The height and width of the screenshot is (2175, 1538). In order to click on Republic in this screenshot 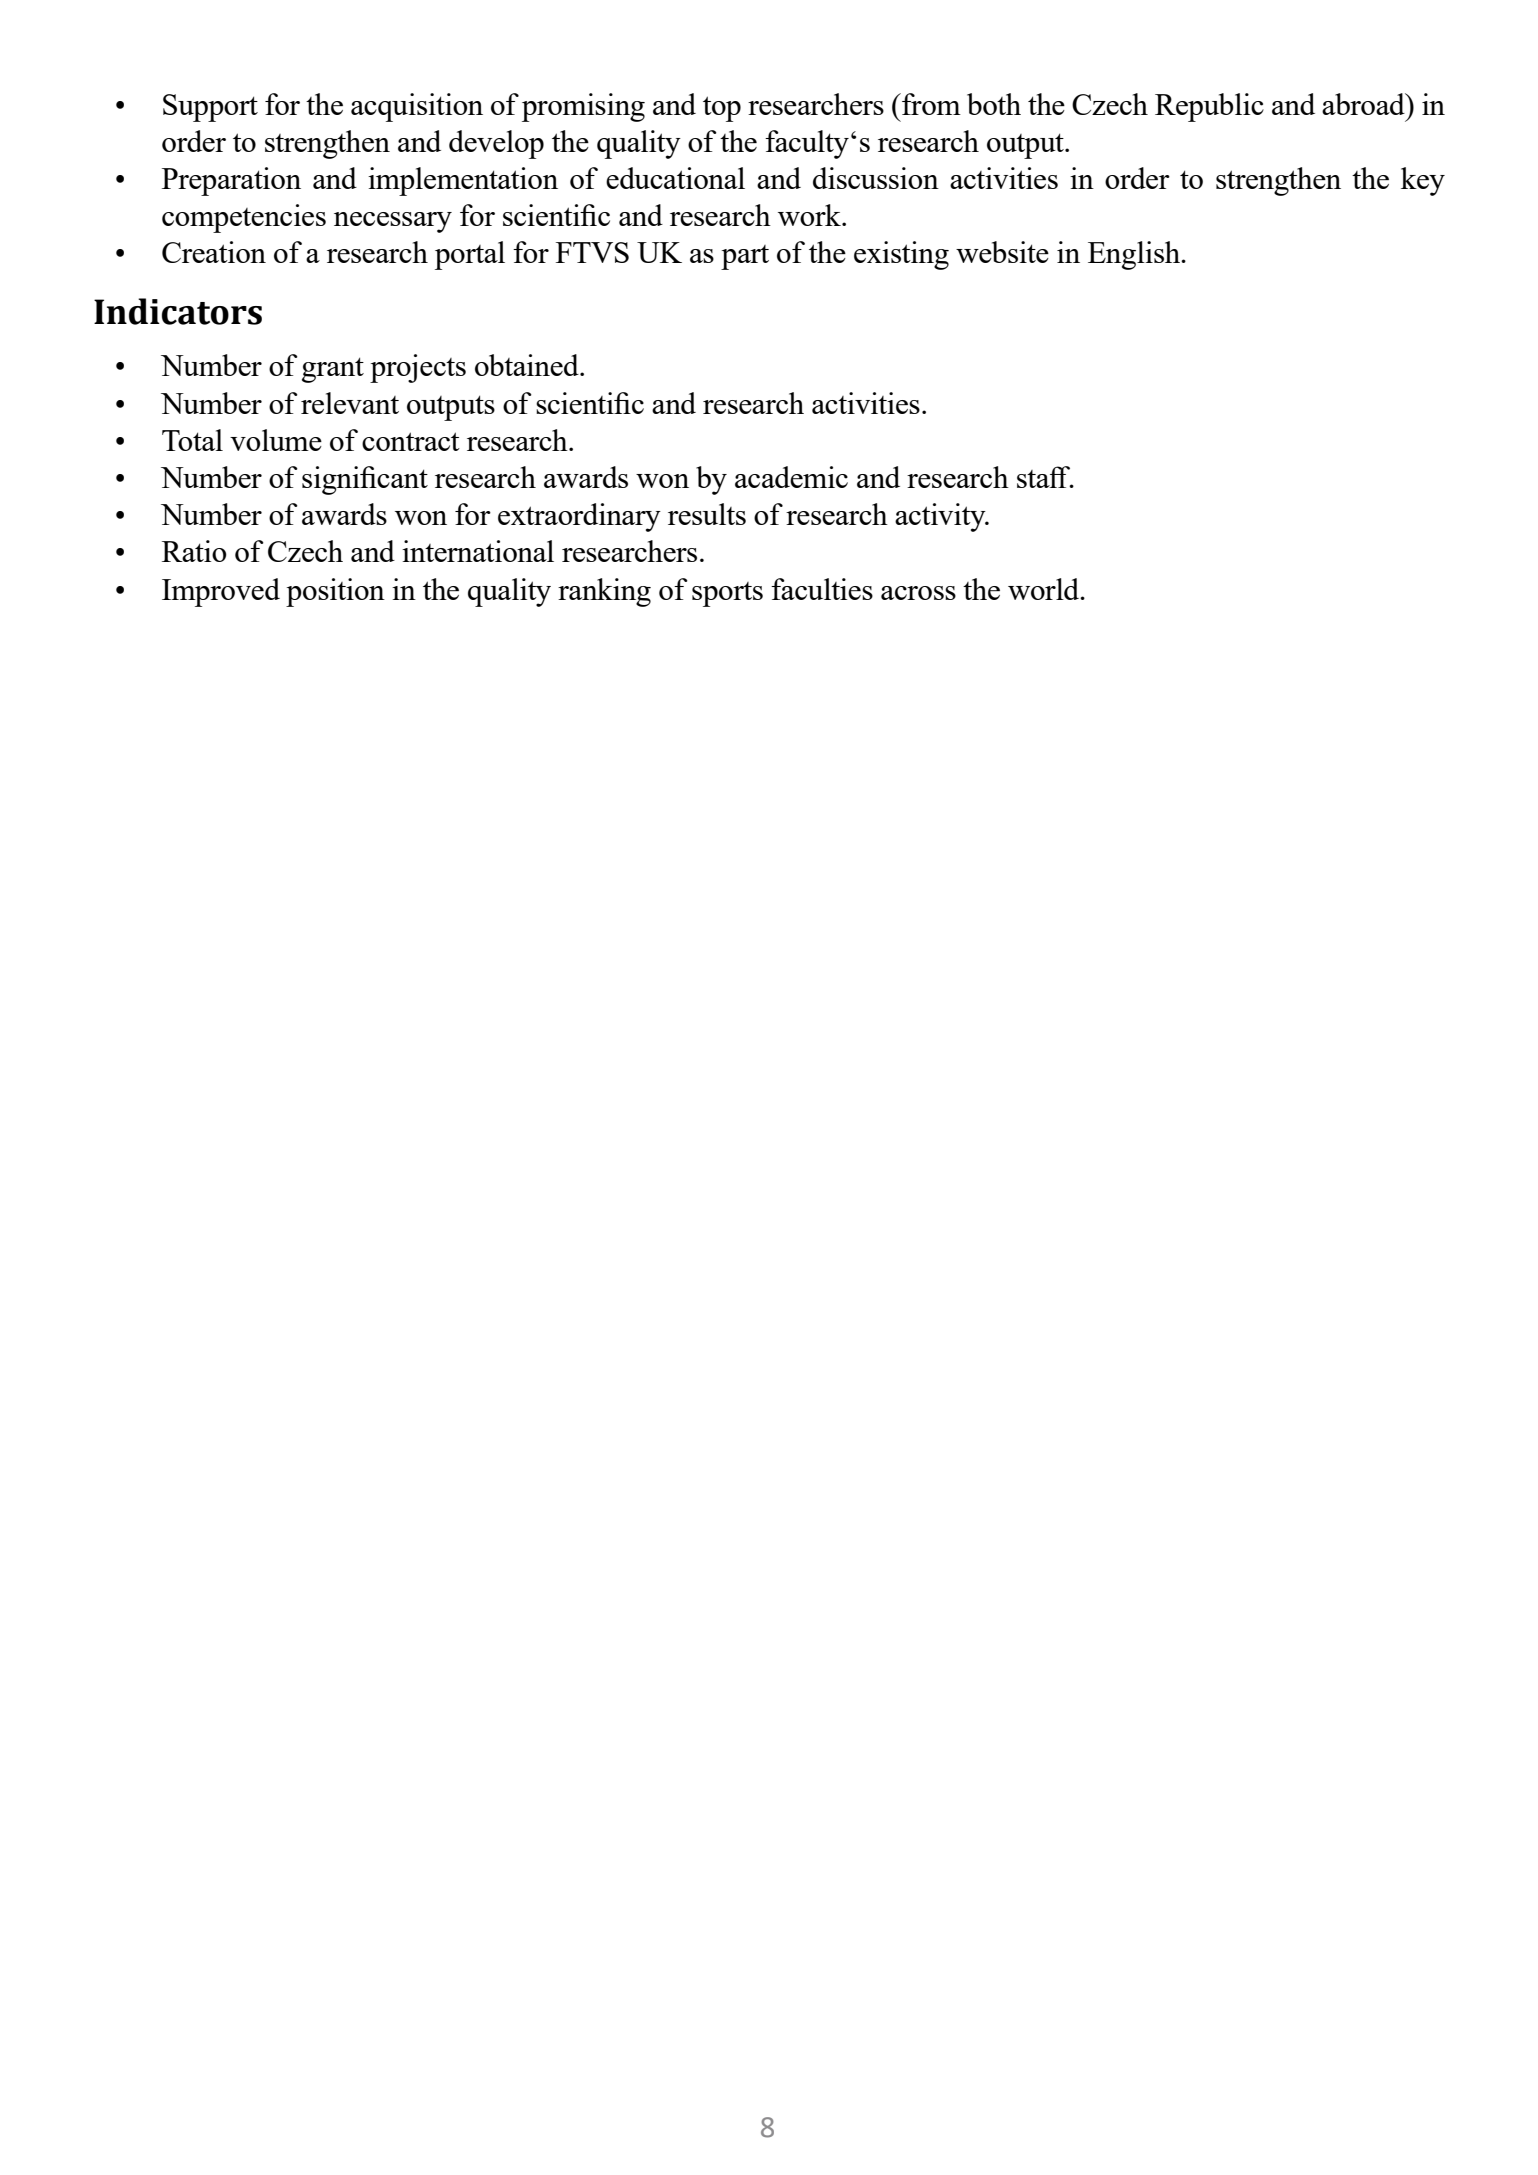, I will do `click(1209, 107)`.
